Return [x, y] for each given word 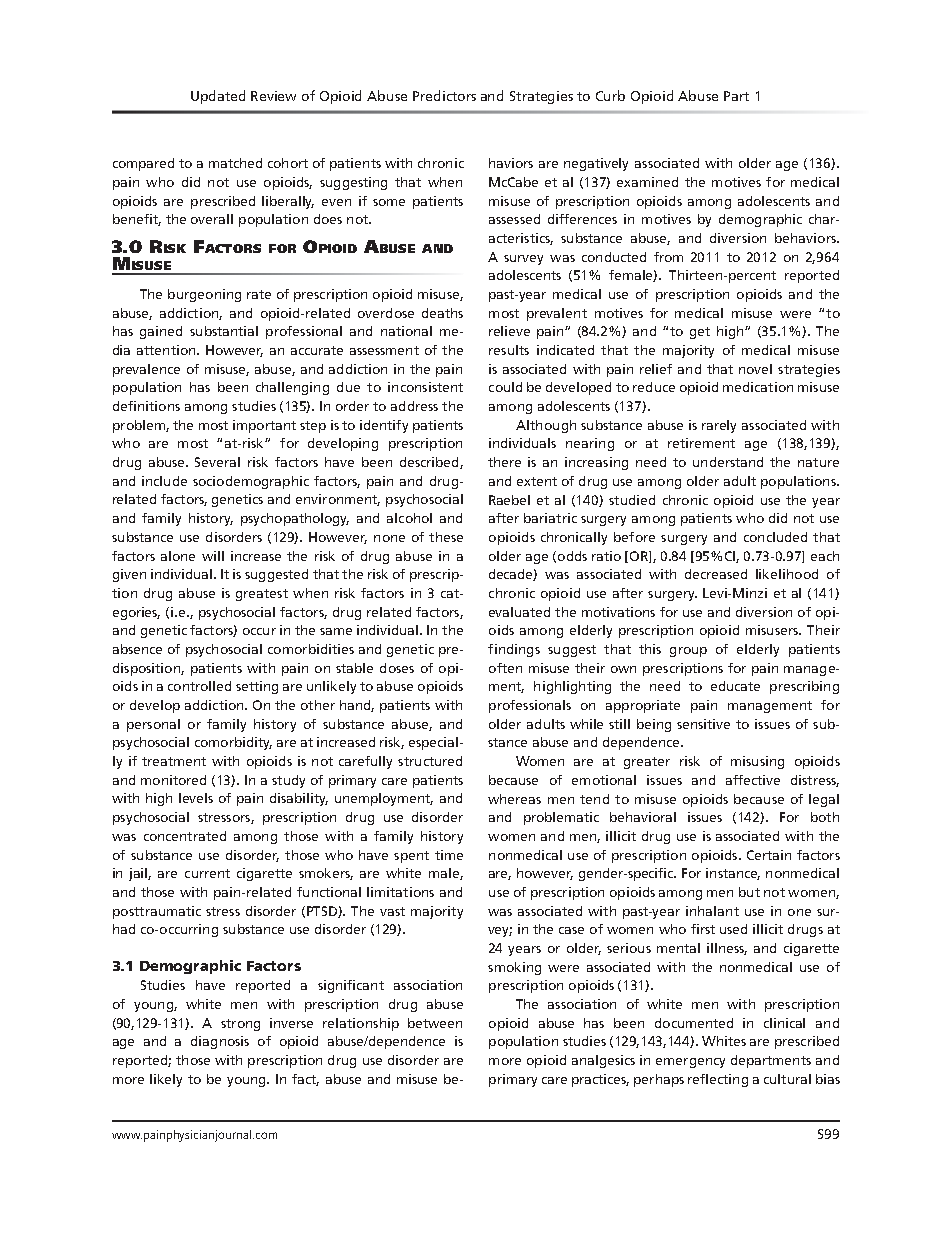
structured [430, 761]
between [435, 1023]
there [504, 462]
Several [217, 462]
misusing [757, 762]
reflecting [718, 1080]
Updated [218, 97]
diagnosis [220, 1042]
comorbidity [233, 743]
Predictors [444, 95]
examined [647, 182]
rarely [719, 426]
